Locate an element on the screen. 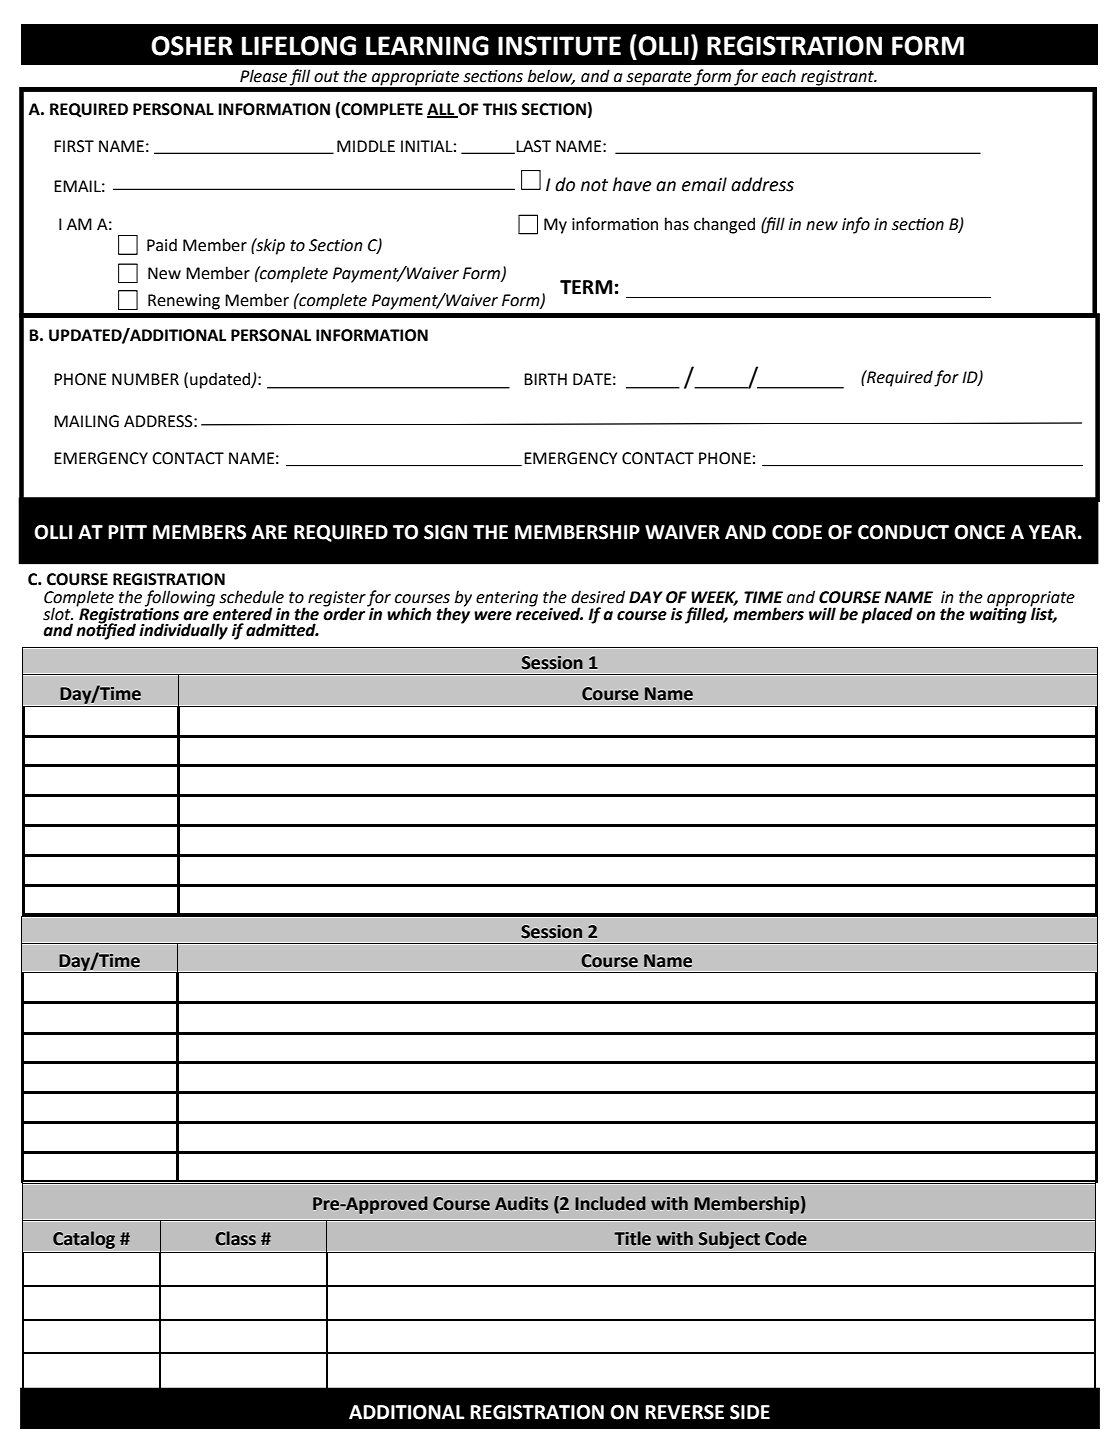 The height and width of the screenshot is (1449, 1120). individually is located at coordinates (183, 631).
